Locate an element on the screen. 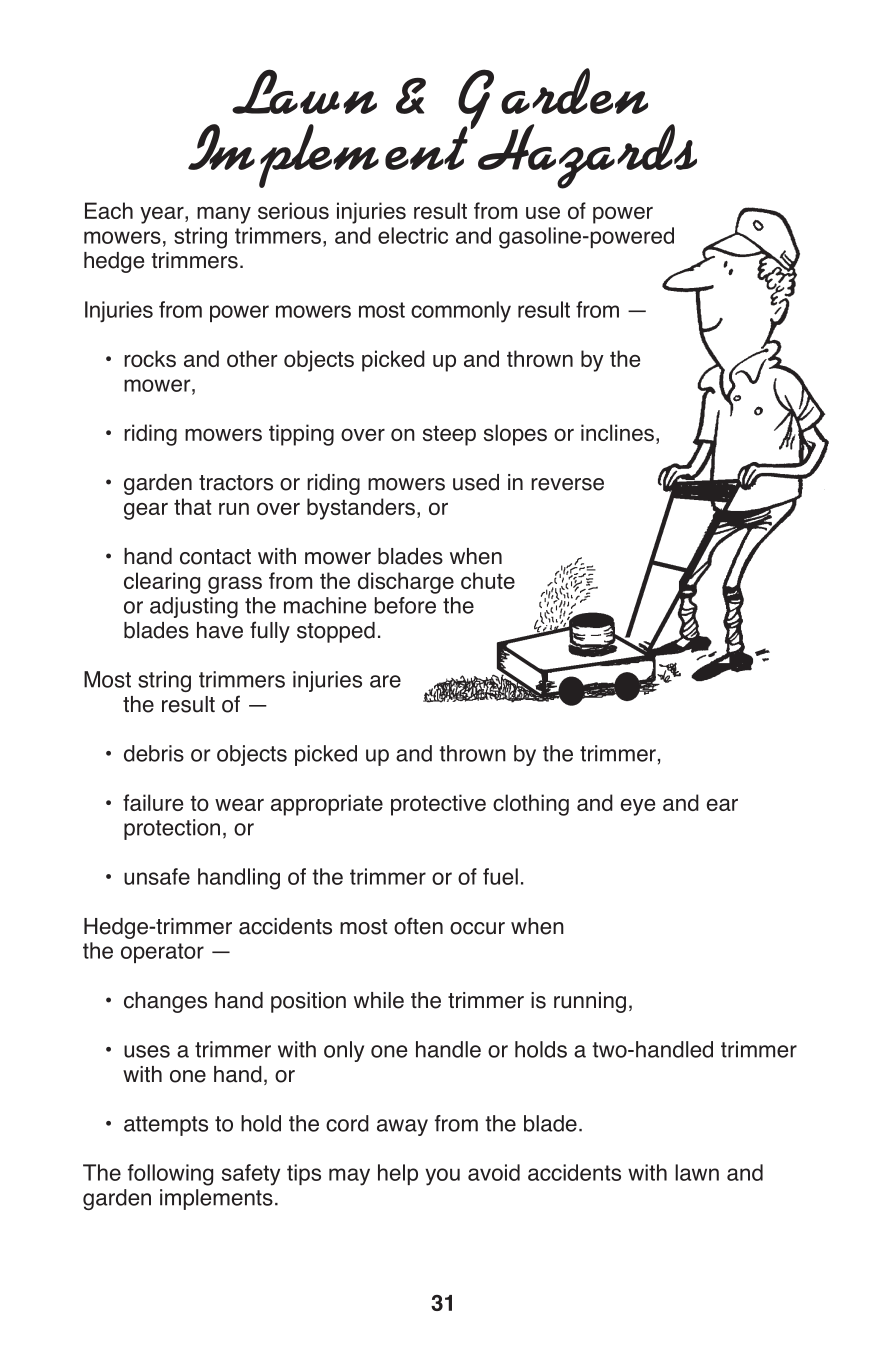  Hazards is located at coordinates (586, 155).
